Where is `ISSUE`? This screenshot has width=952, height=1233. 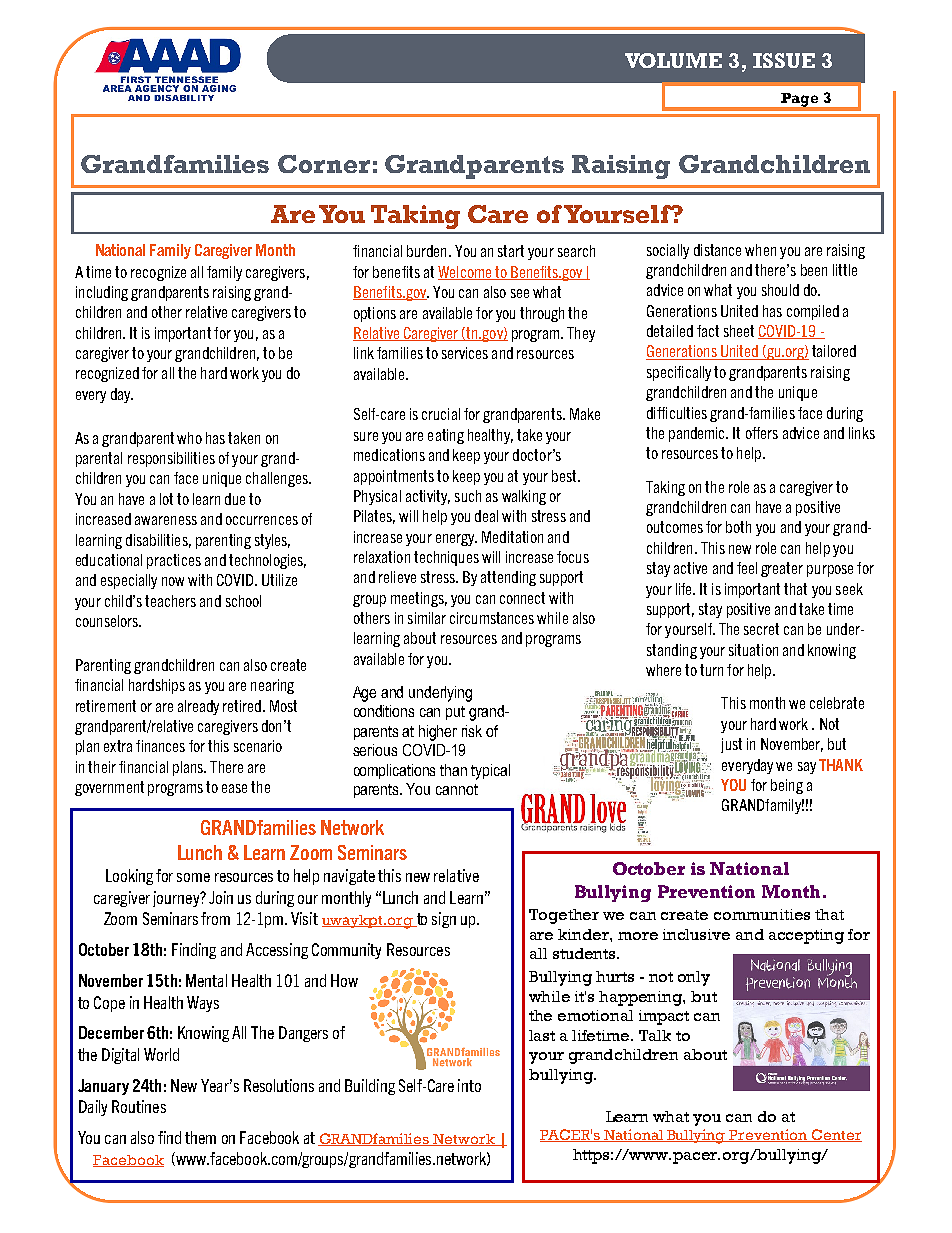 ISSUE is located at coordinates (784, 60).
